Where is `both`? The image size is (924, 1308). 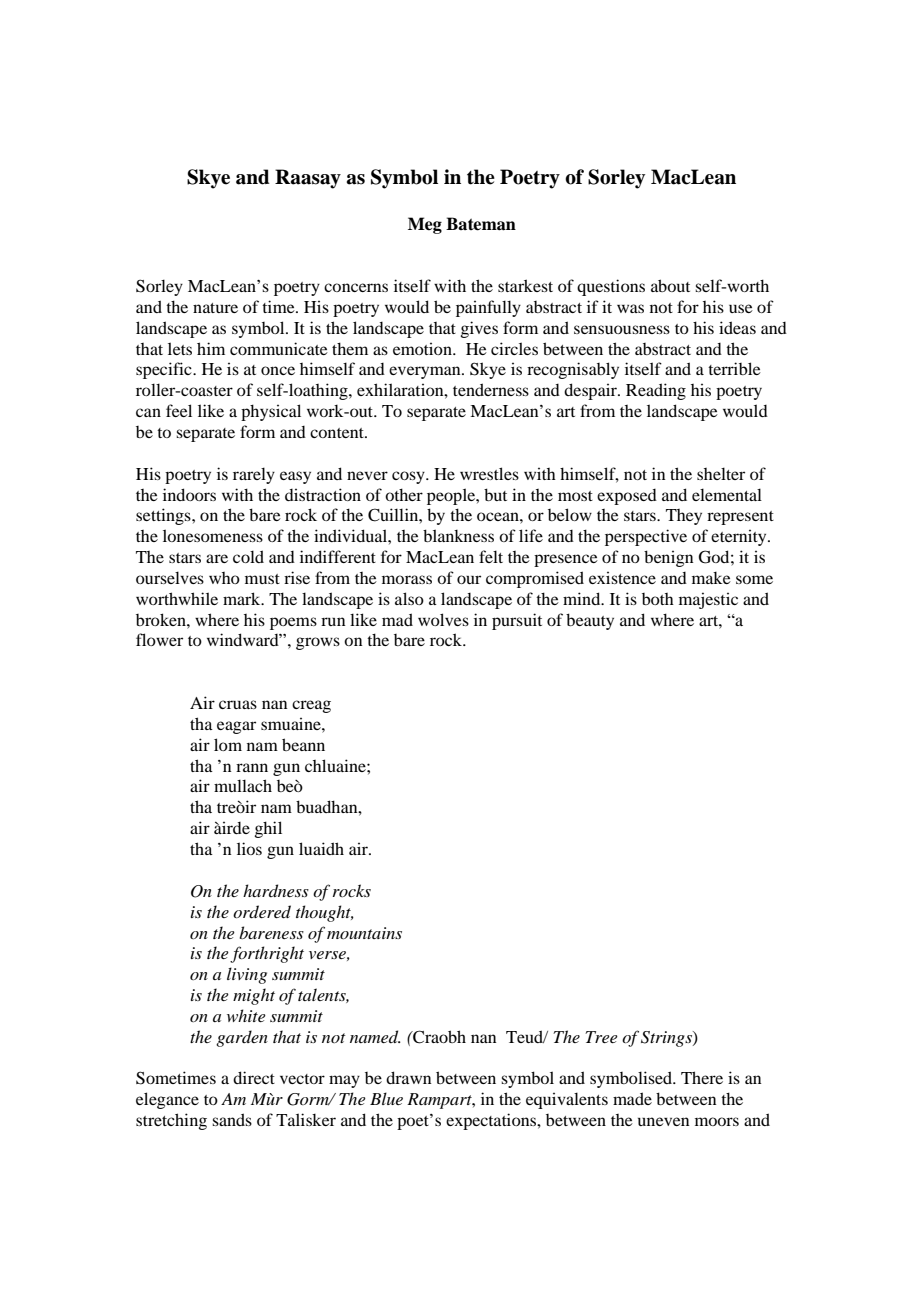
both is located at coordinates (658, 599).
